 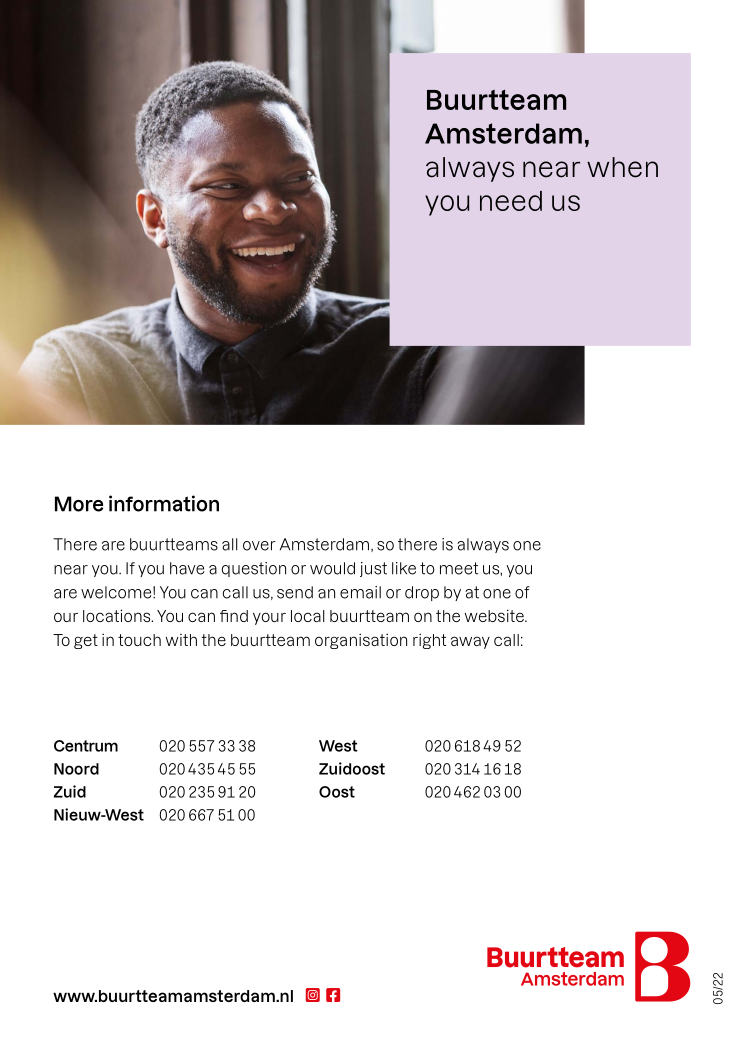 I want to click on locations, so click(x=118, y=615).
